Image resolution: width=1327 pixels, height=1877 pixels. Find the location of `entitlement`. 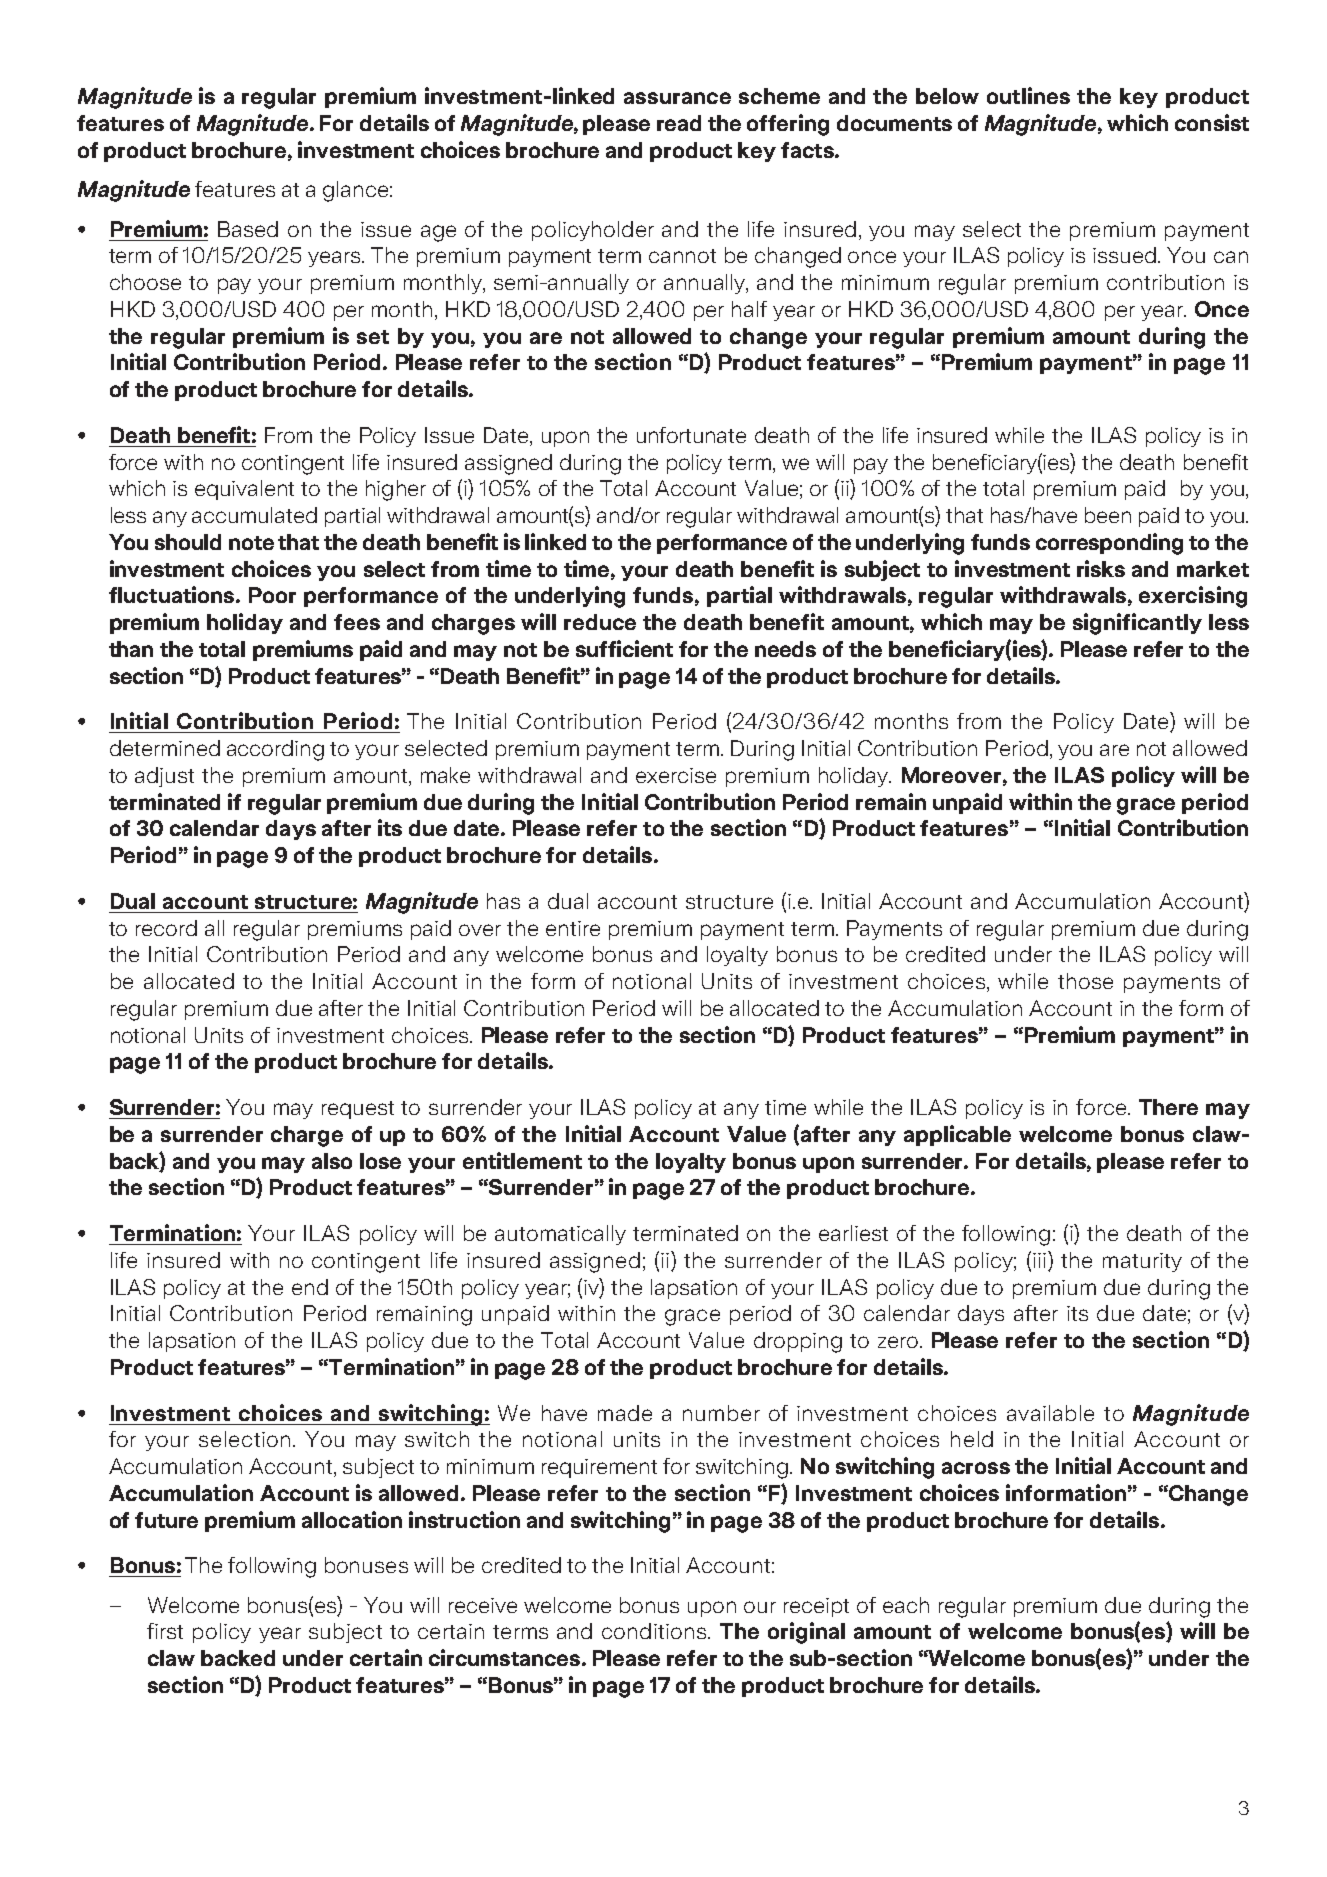

entitlement is located at coordinates (522, 1160).
